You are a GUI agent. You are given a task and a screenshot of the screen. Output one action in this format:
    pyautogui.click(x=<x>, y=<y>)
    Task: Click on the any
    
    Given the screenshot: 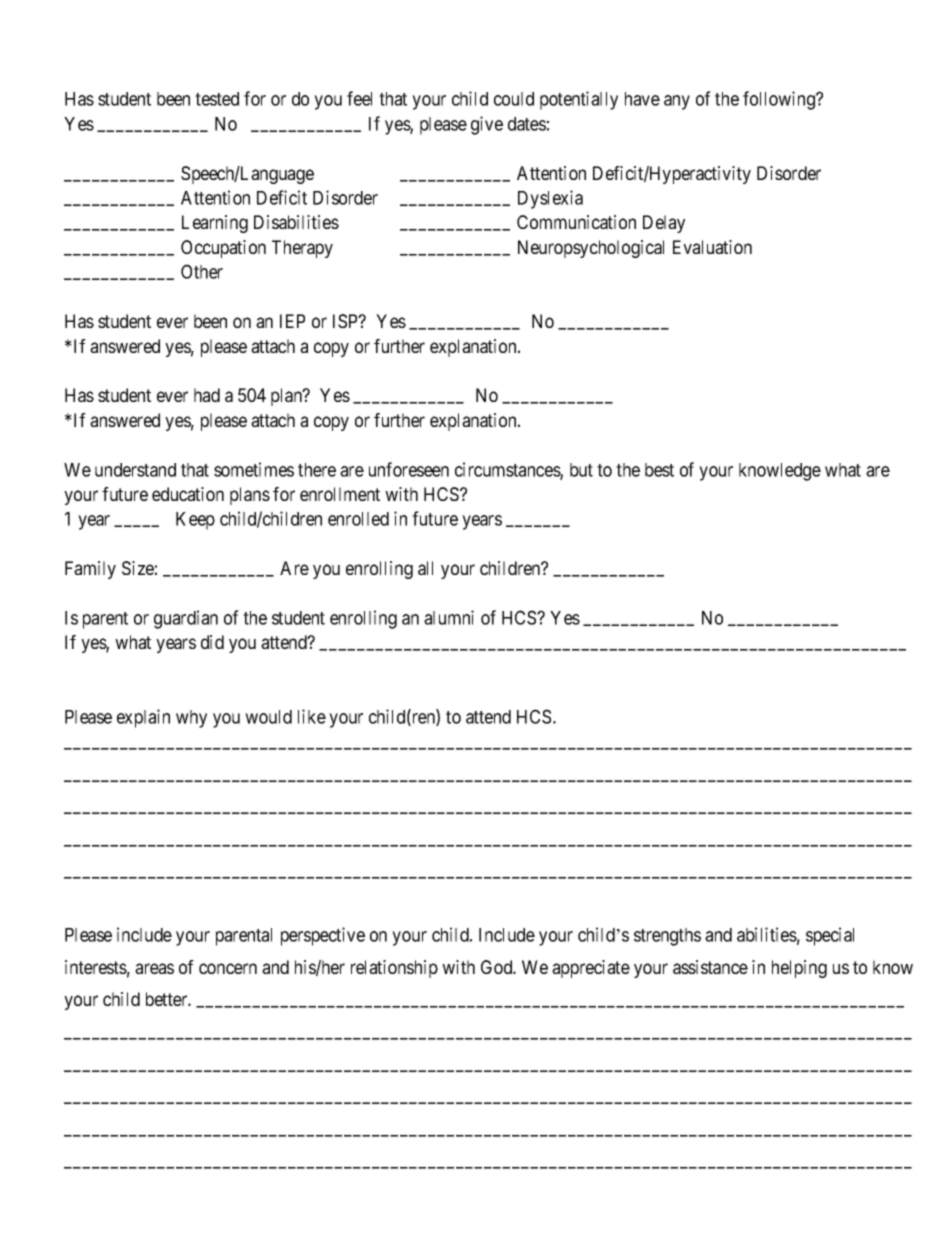 What is the action you would take?
    pyautogui.click(x=677, y=102)
